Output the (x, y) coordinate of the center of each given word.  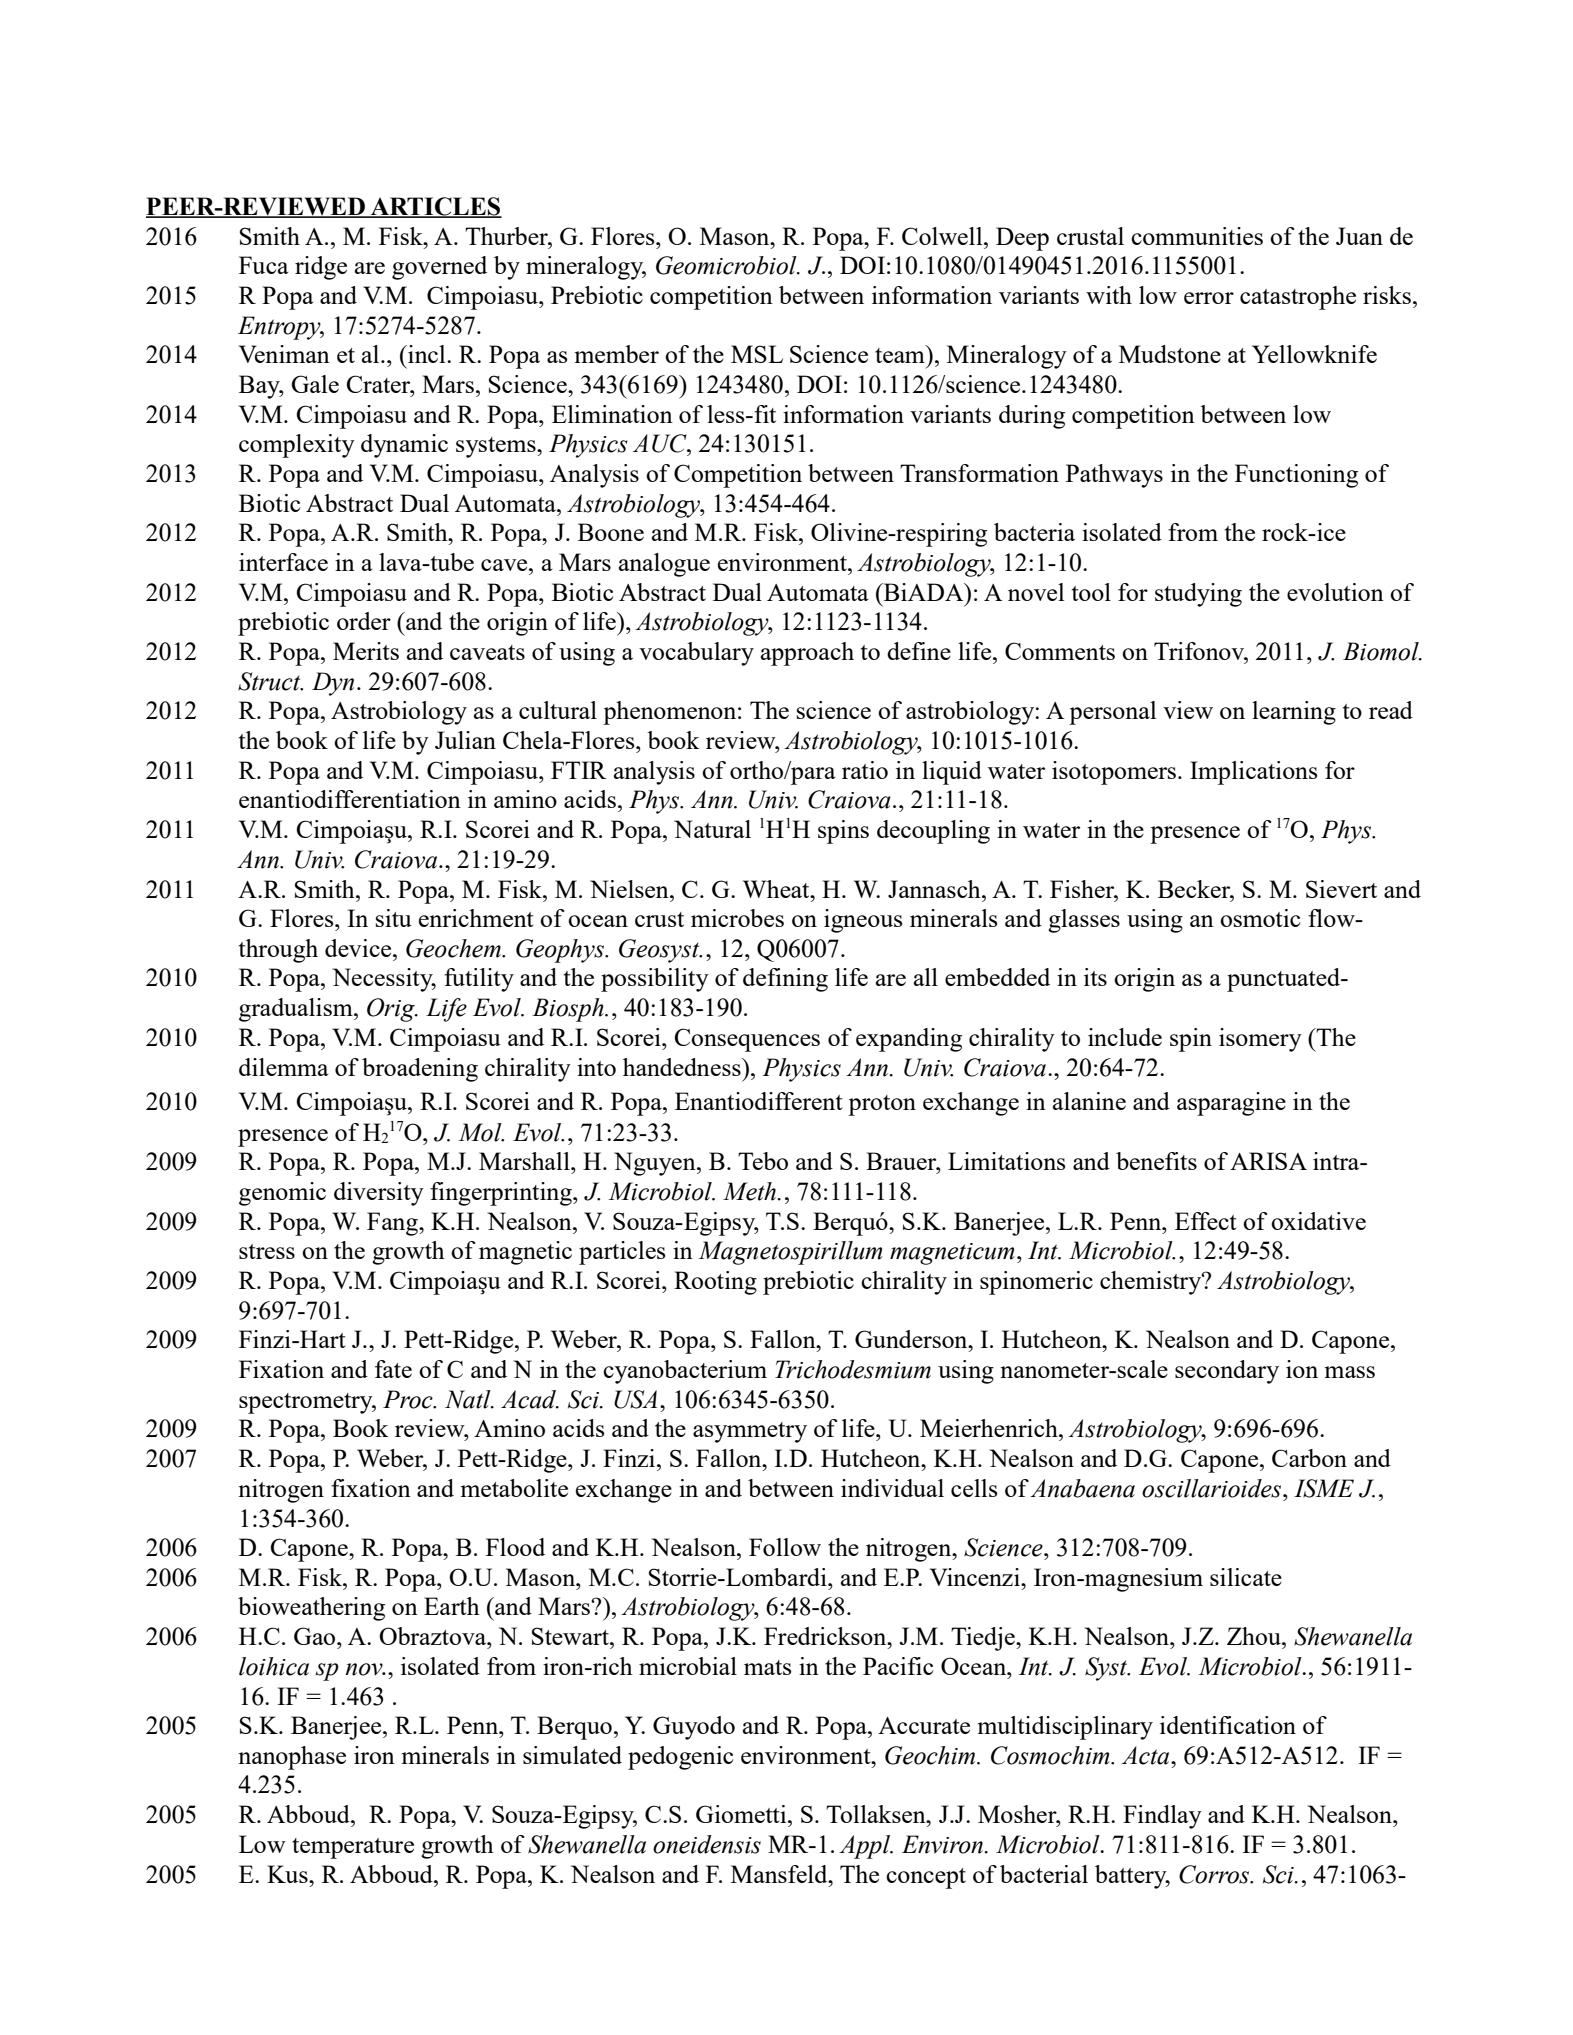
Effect (1206, 1221)
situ (394, 918)
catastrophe (1298, 298)
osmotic (1260, 918)
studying (1198, 595)
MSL (757, 354)
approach (807, 654)
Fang (393, 1224)
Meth (751, 1191)
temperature (353, 1848)
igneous (863, 921)
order (364, 621)
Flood (515, 1547)
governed (439, 268)
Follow (785, 1547)
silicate (1246, 1577)
